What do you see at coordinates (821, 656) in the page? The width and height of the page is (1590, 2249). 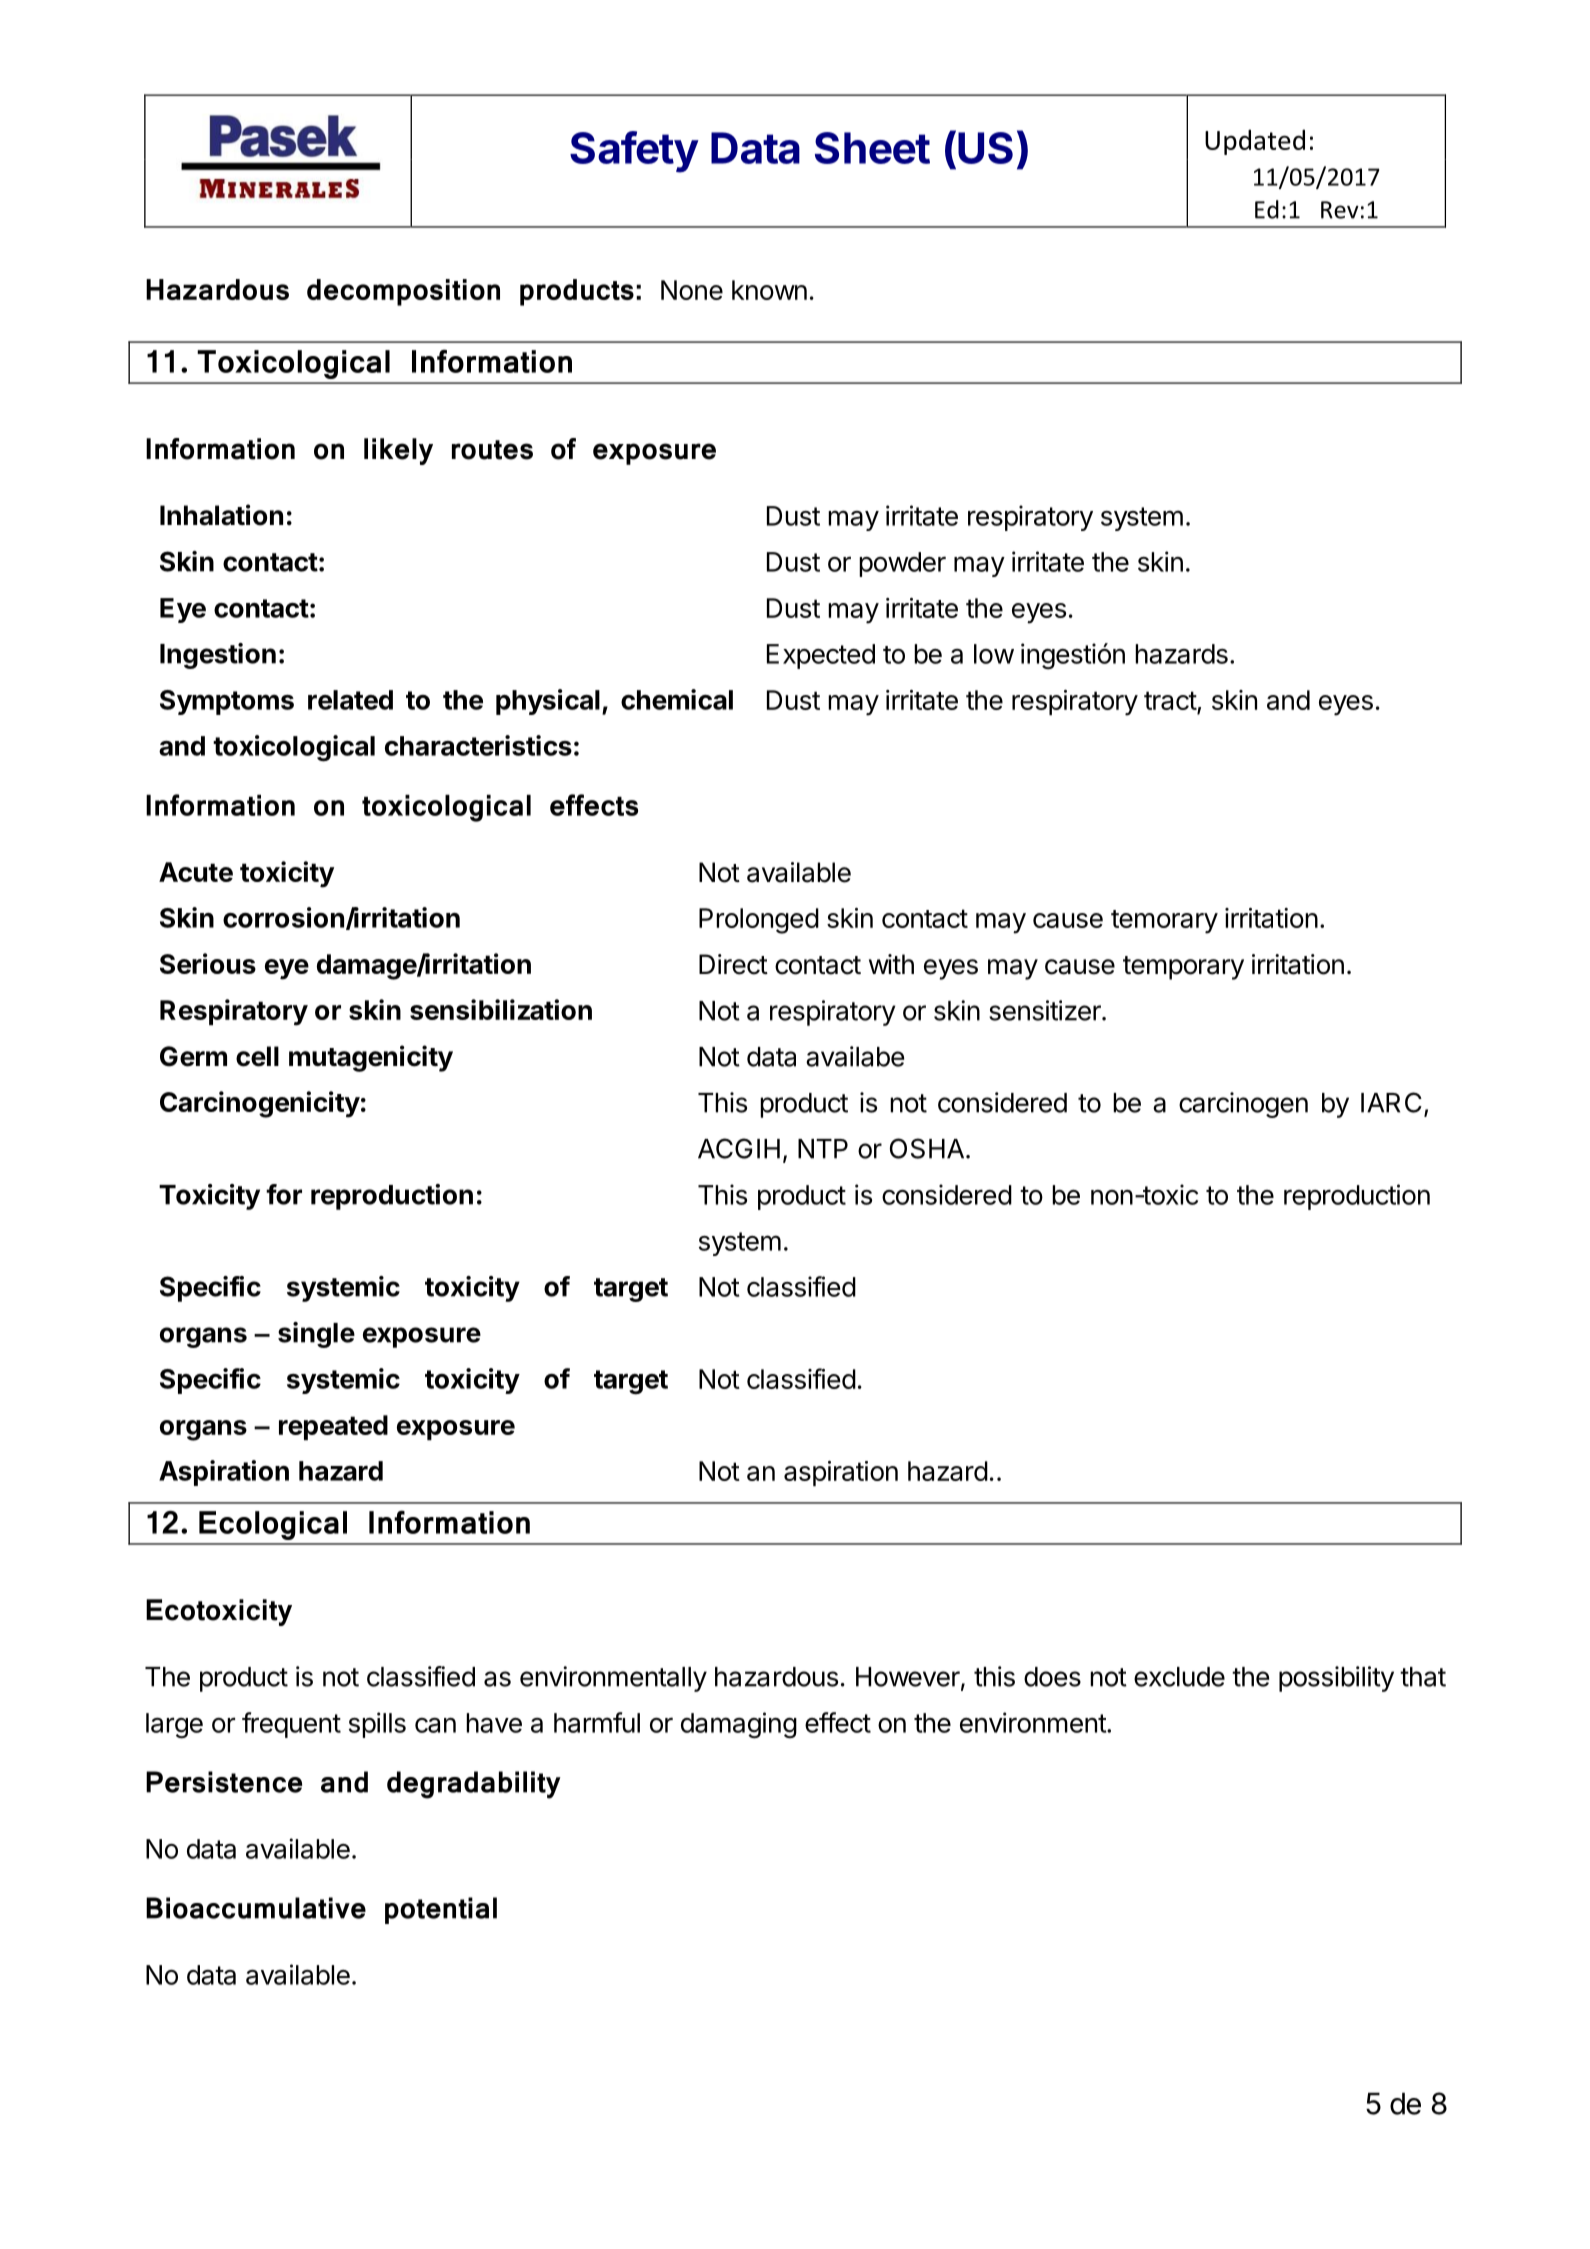 I see `Expected` at bounding box center [821, 656].
